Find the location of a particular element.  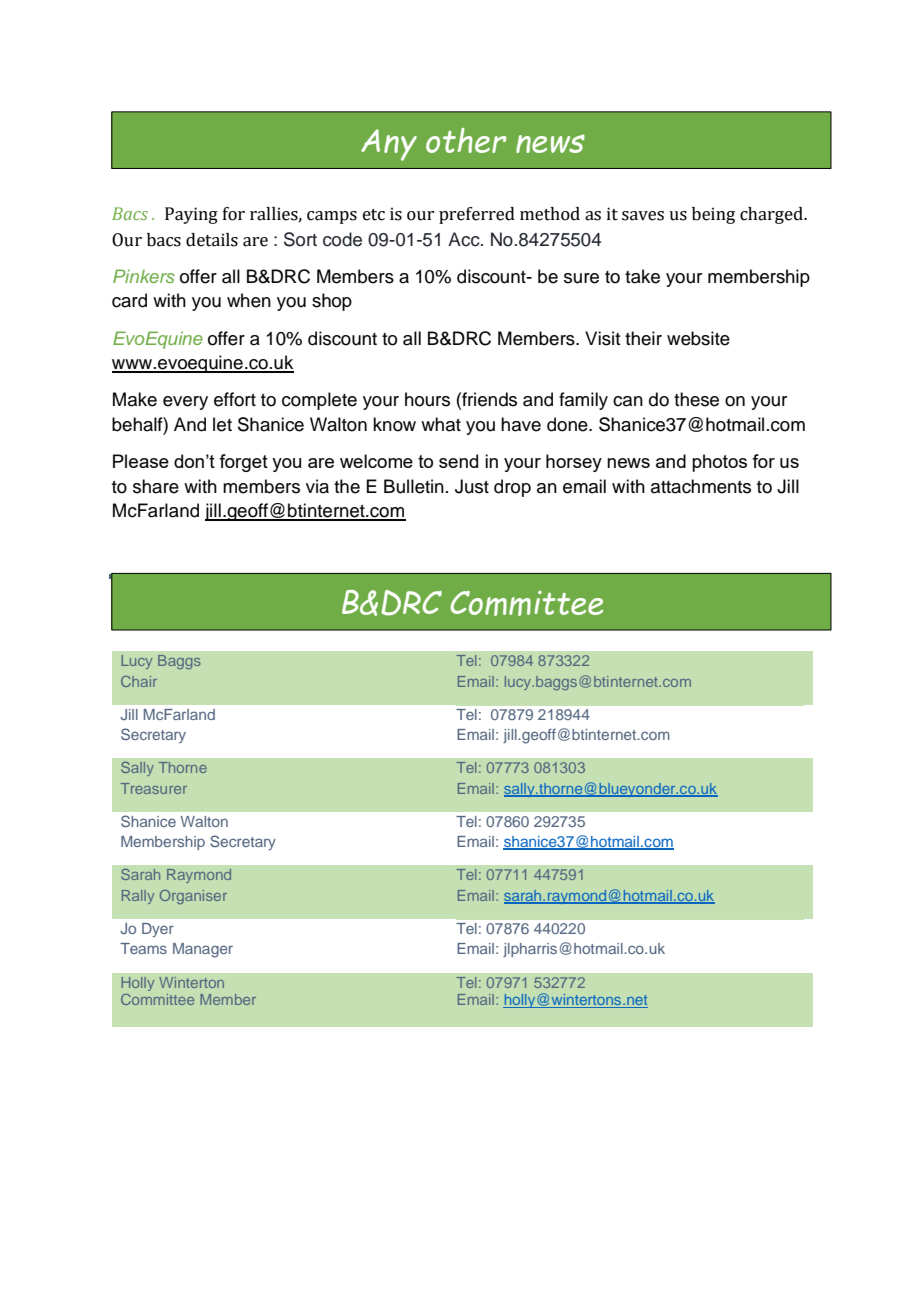

being is located at coordinates (713, 215).
